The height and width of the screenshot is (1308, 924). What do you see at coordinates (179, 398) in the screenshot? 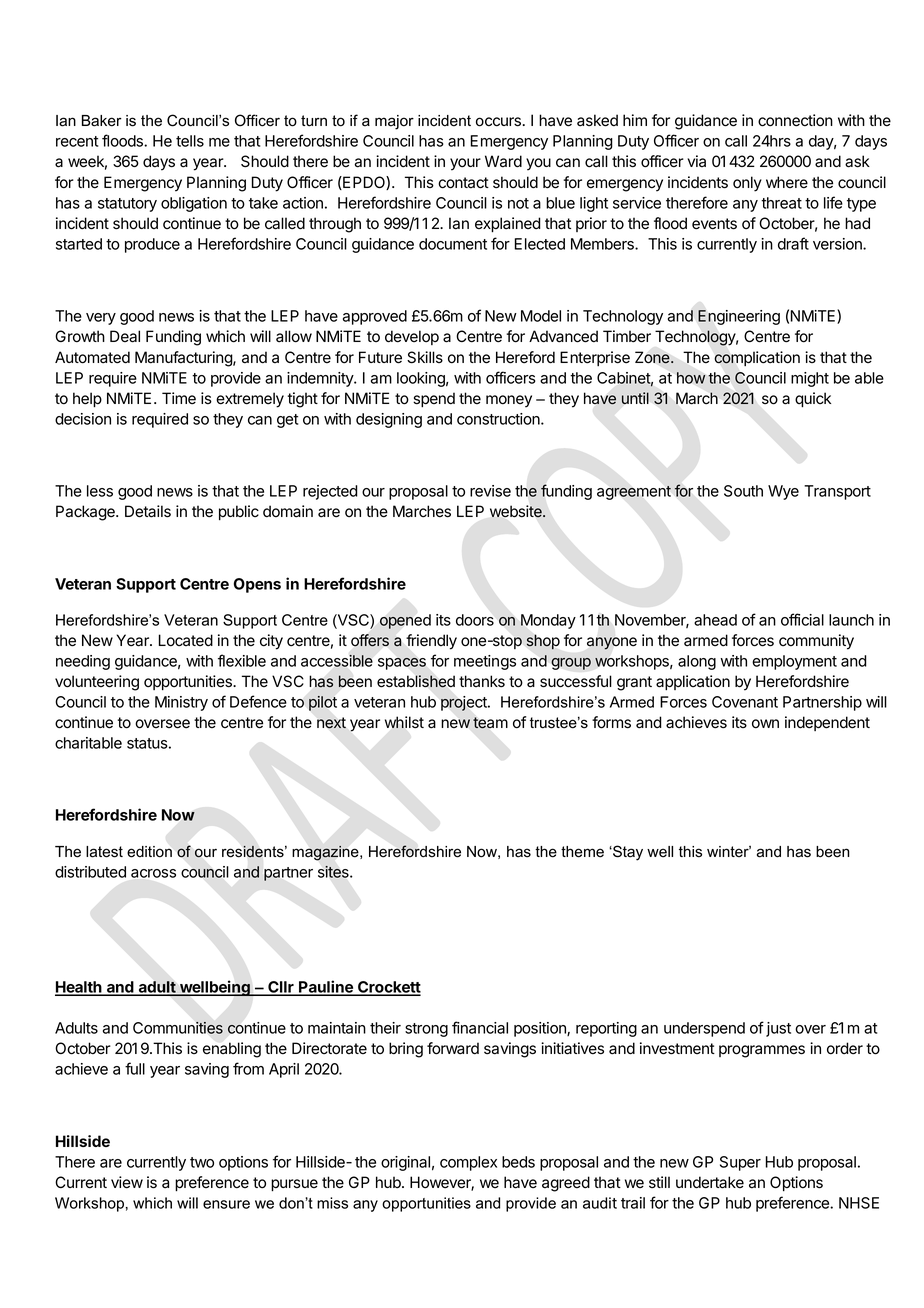
I see `Time` at bounding box center [179, 398].
